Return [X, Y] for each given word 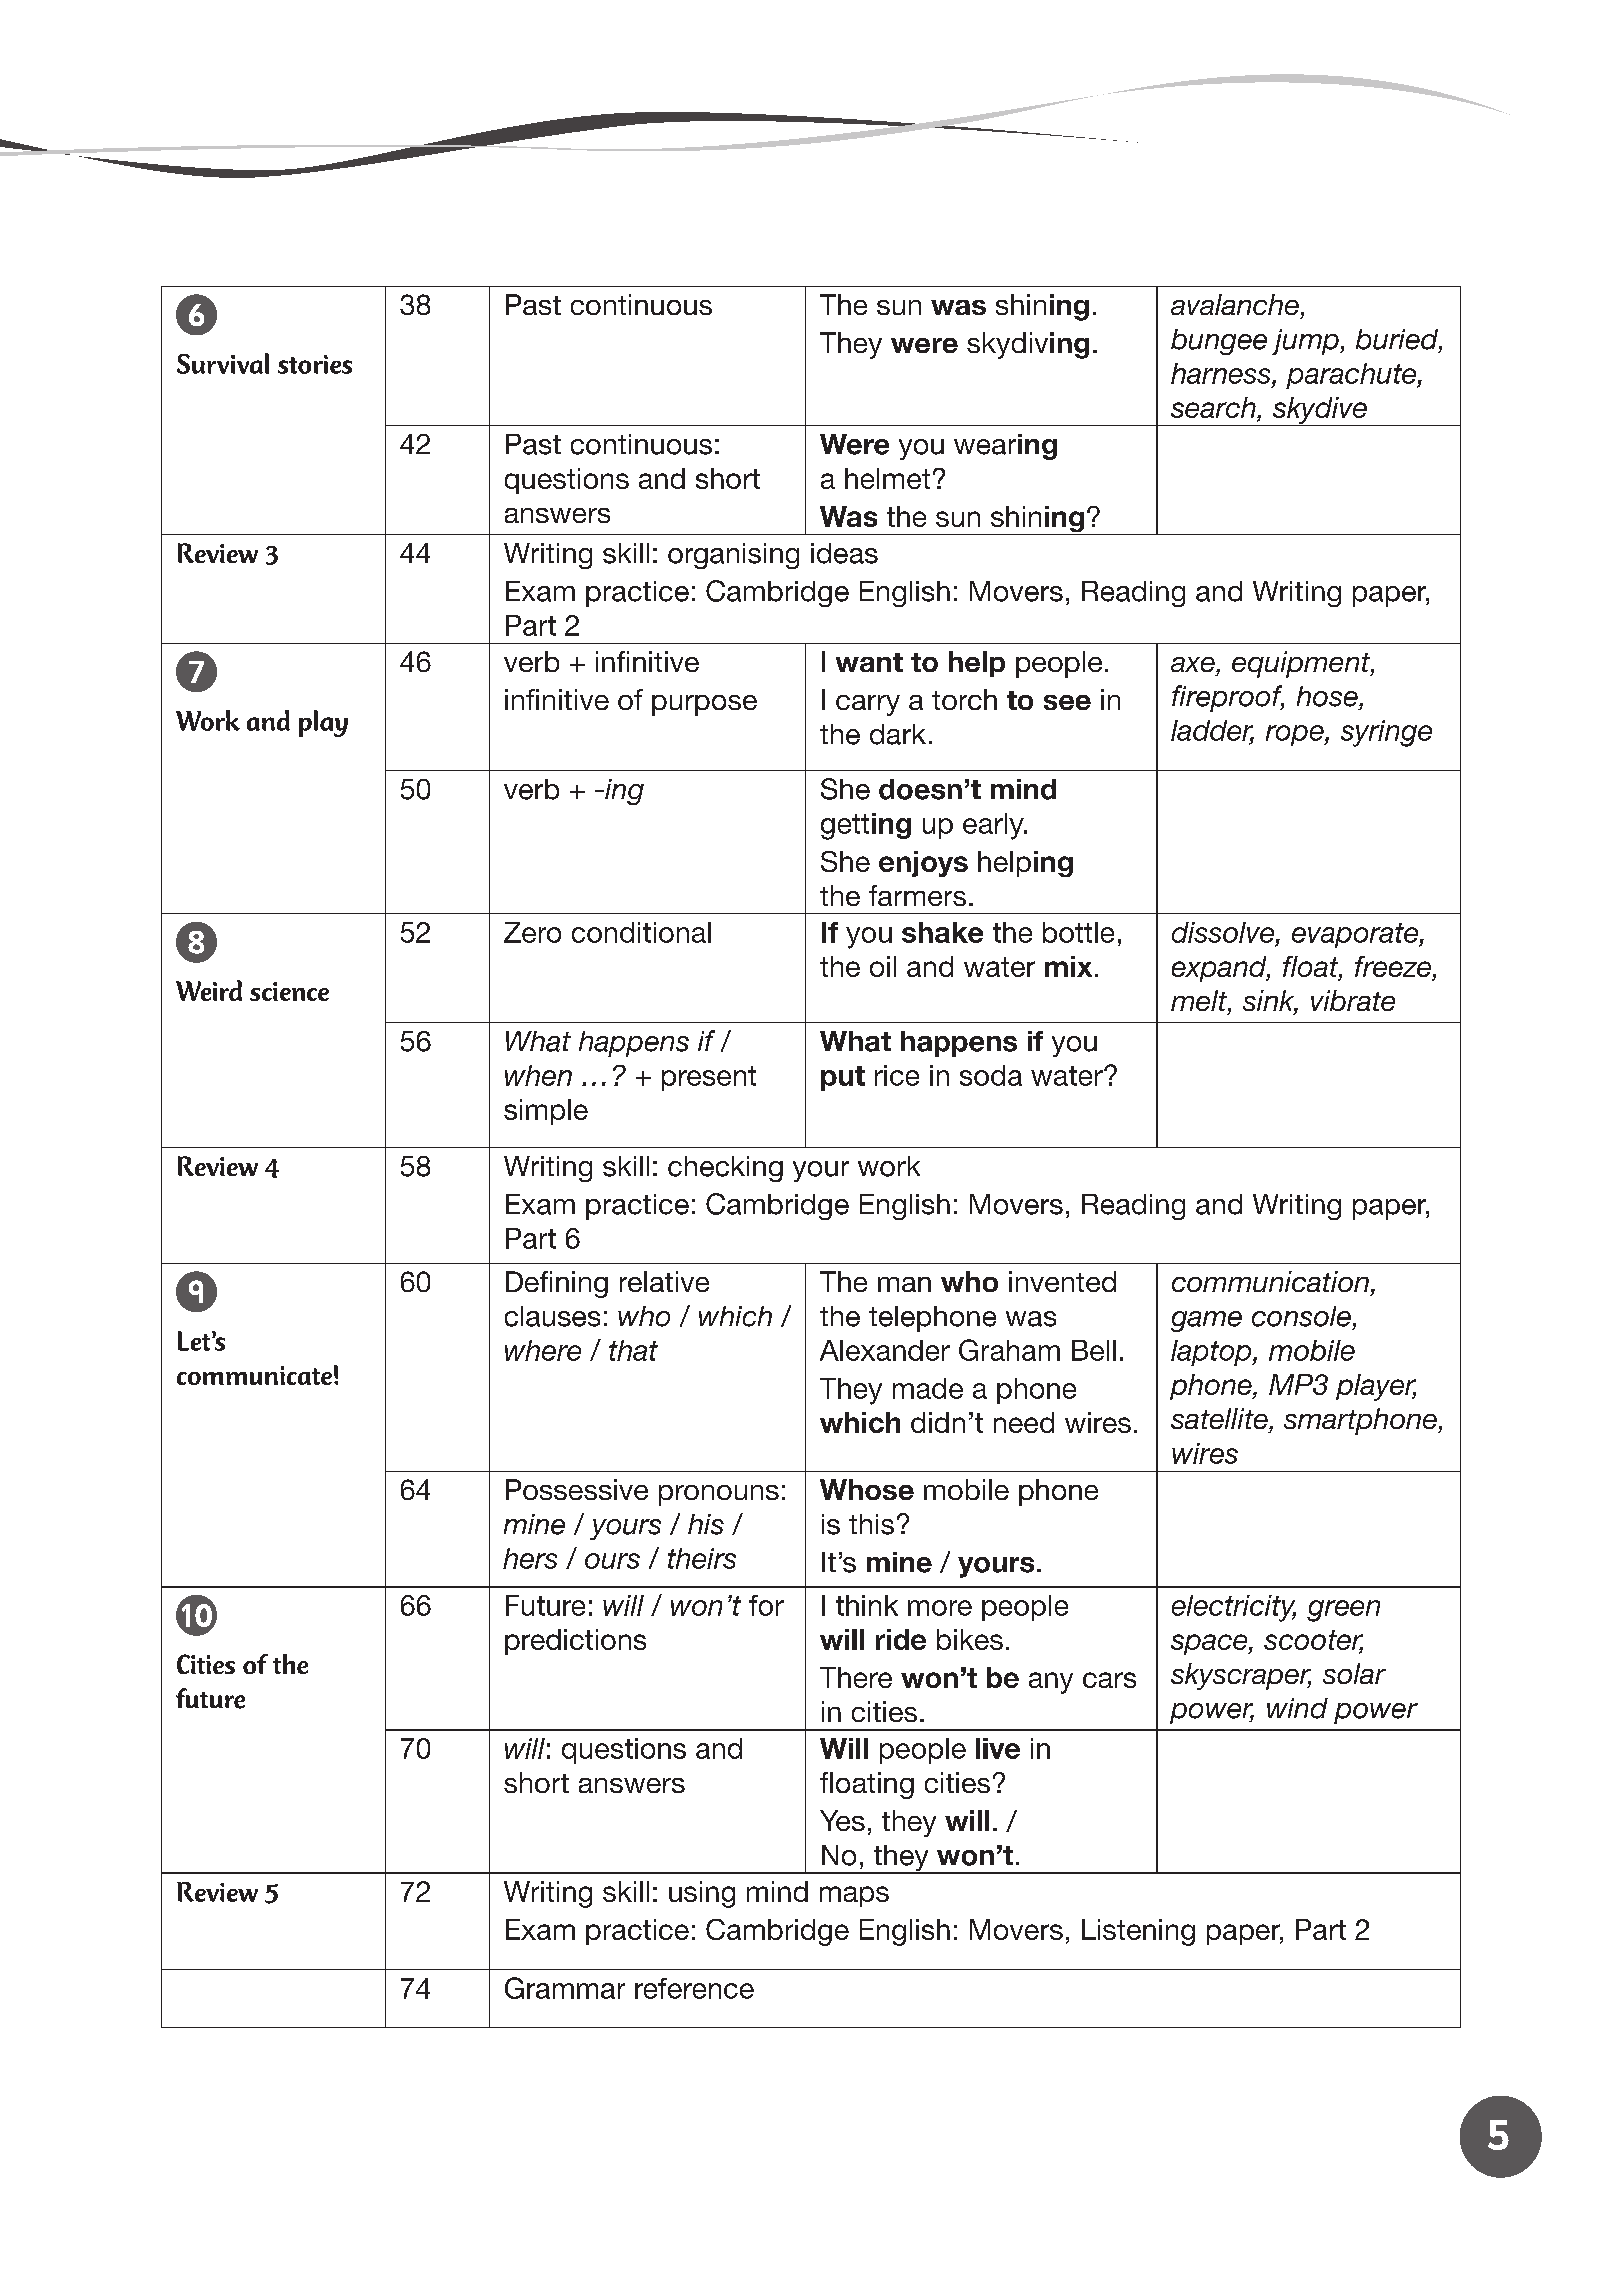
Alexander [885, 1350]
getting [866, 826]
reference [694, 1988]
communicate [254, 1375]
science [289, 991]
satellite [1220, 1418]
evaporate [1356, 935]
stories [315, 364]
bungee [1219, 342]
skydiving [1028, 345]
